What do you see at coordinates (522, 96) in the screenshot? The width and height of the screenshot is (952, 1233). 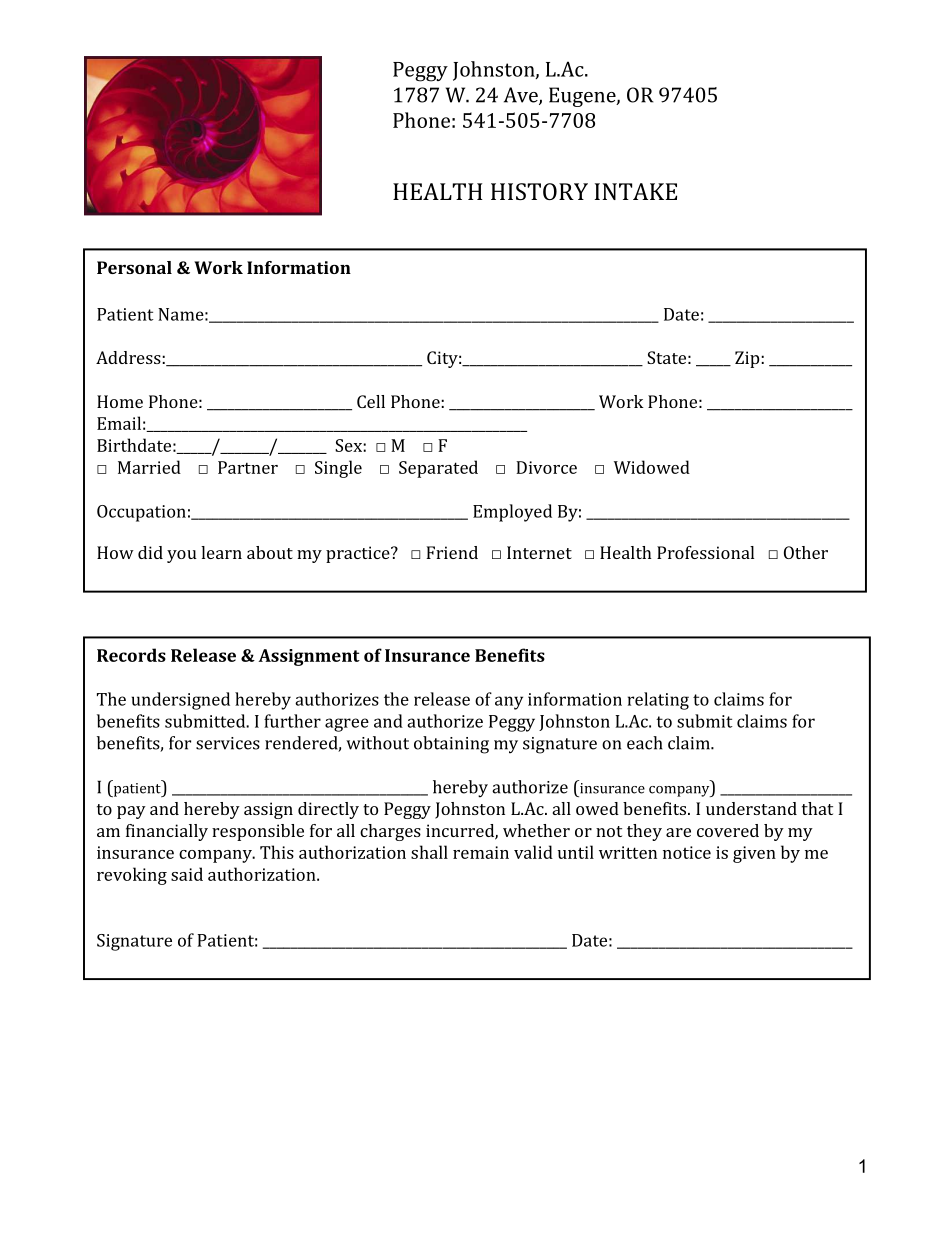 I see `Ave` at bounding box center [522, 96].
